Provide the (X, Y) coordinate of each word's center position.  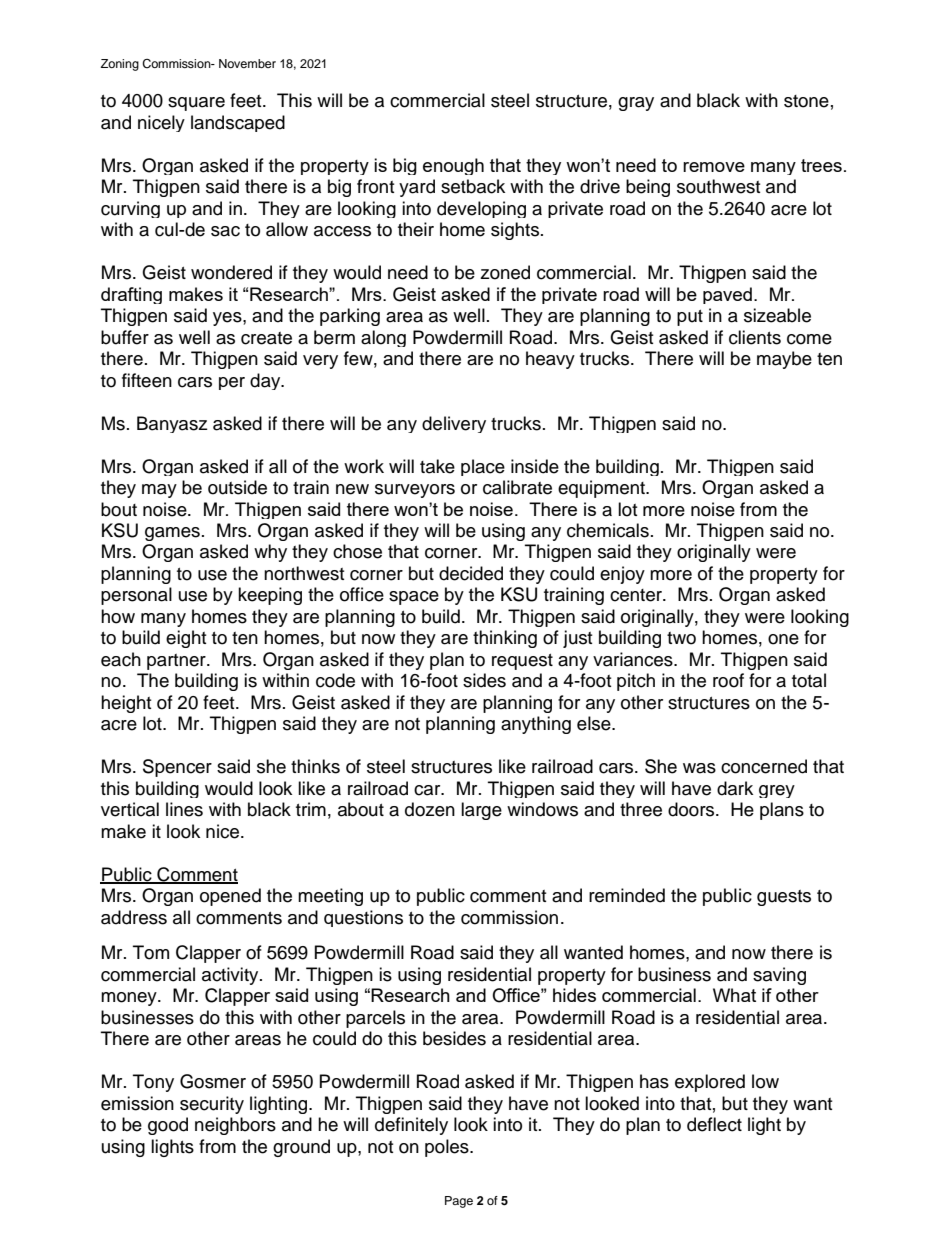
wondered (231, 272)
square (196, 104)
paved (727, 295)
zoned (505, 272)
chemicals (608, 530)
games (172, 534)
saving (779, 976)
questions (363, 918)
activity (231, 976)
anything (536, 725)
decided (471, 573)
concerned (764, 766)
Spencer (177, 768)
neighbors (235, 1126)
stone (806, 101)
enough (453, 166)
